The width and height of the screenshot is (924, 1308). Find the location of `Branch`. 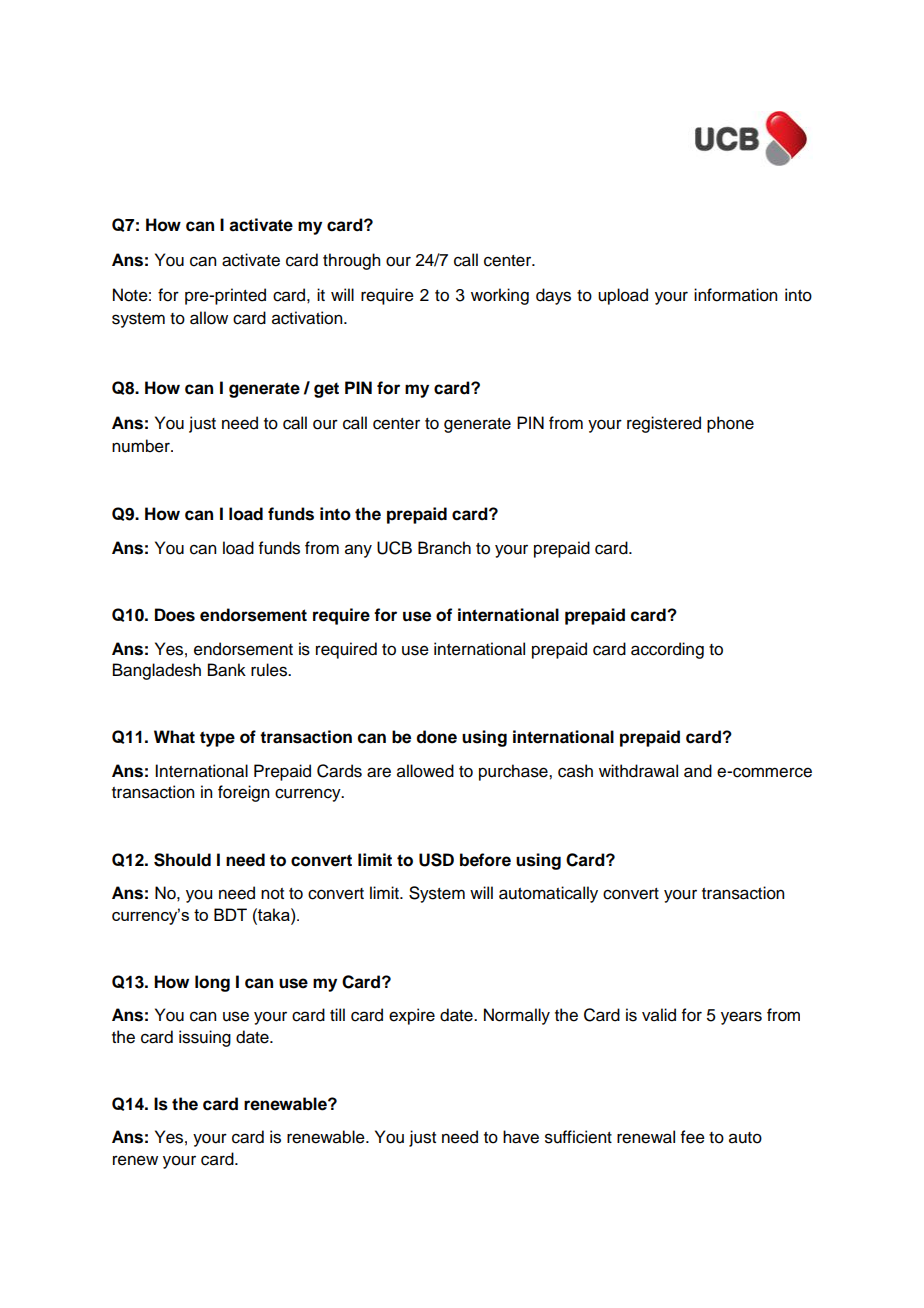

Branch is located at coordinates (444, 548).
